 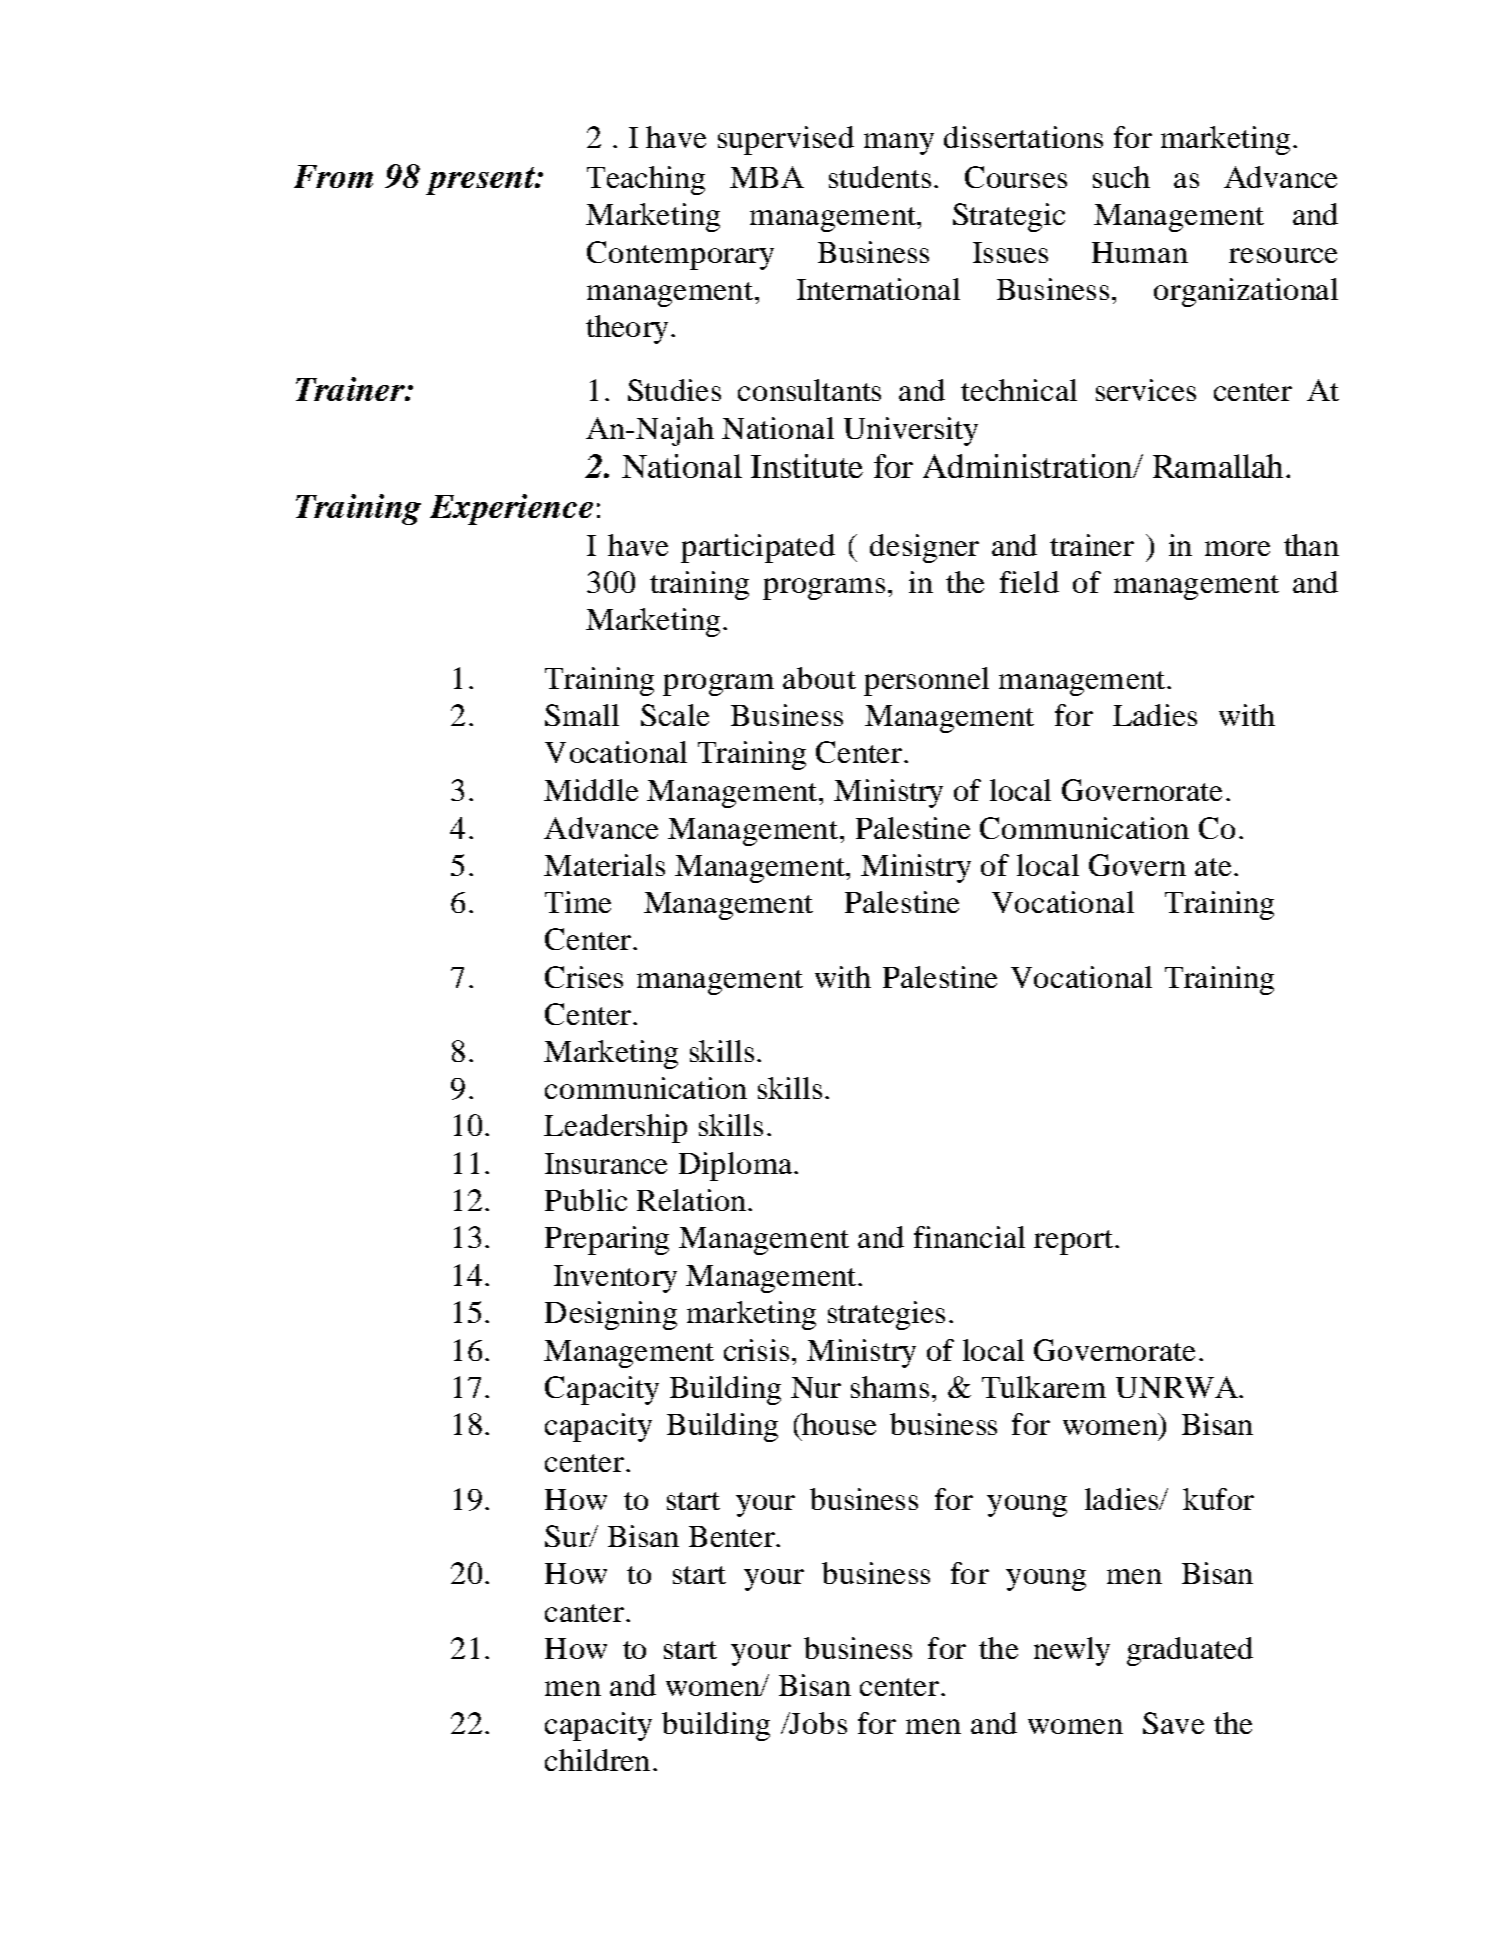 What do you see at coordinates (767, 177) in the screenshot?
I see `MBA` at bounding box center [767, 177].
